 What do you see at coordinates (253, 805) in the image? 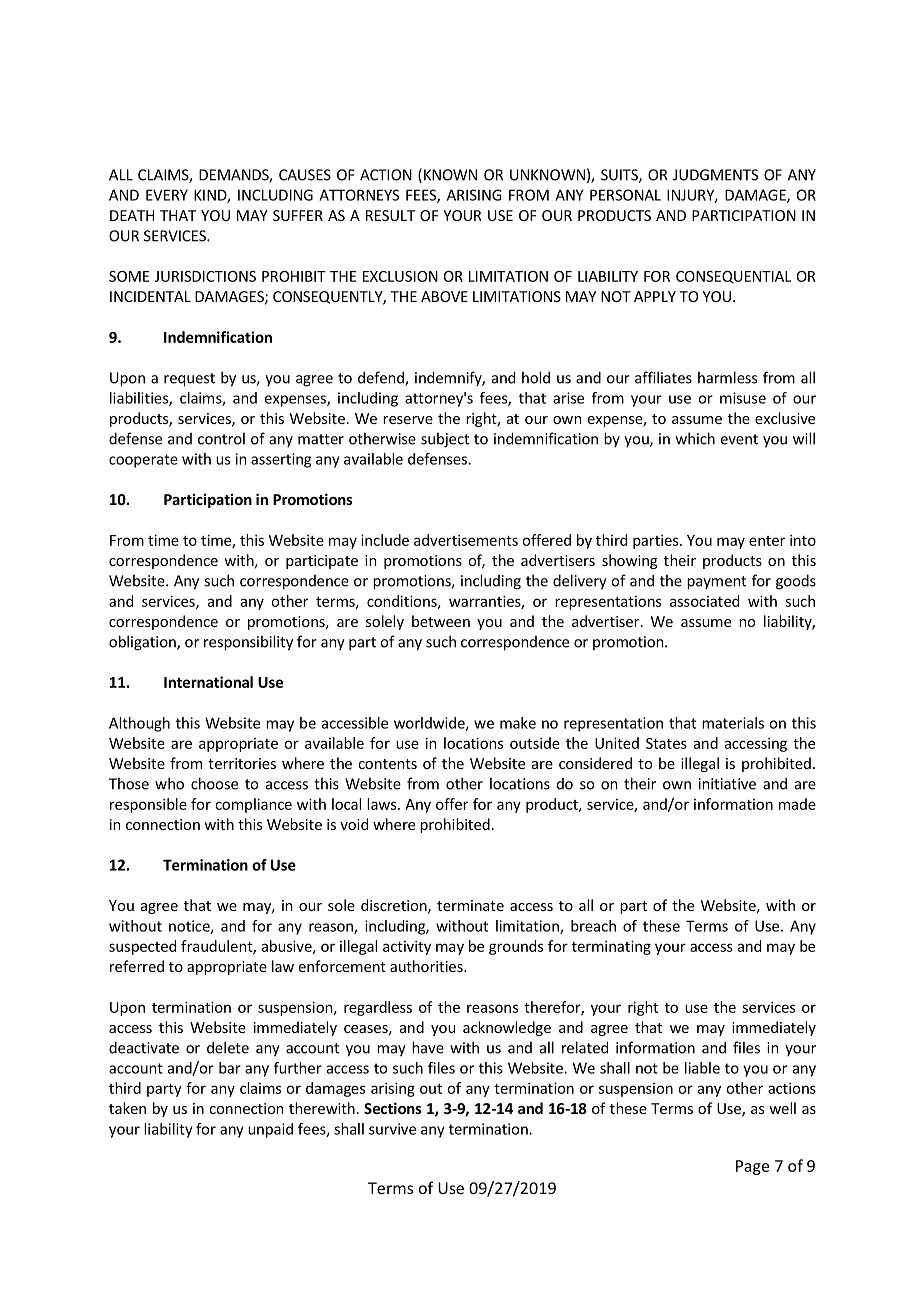
I see `compliance` at bounding box center [253, 805].
